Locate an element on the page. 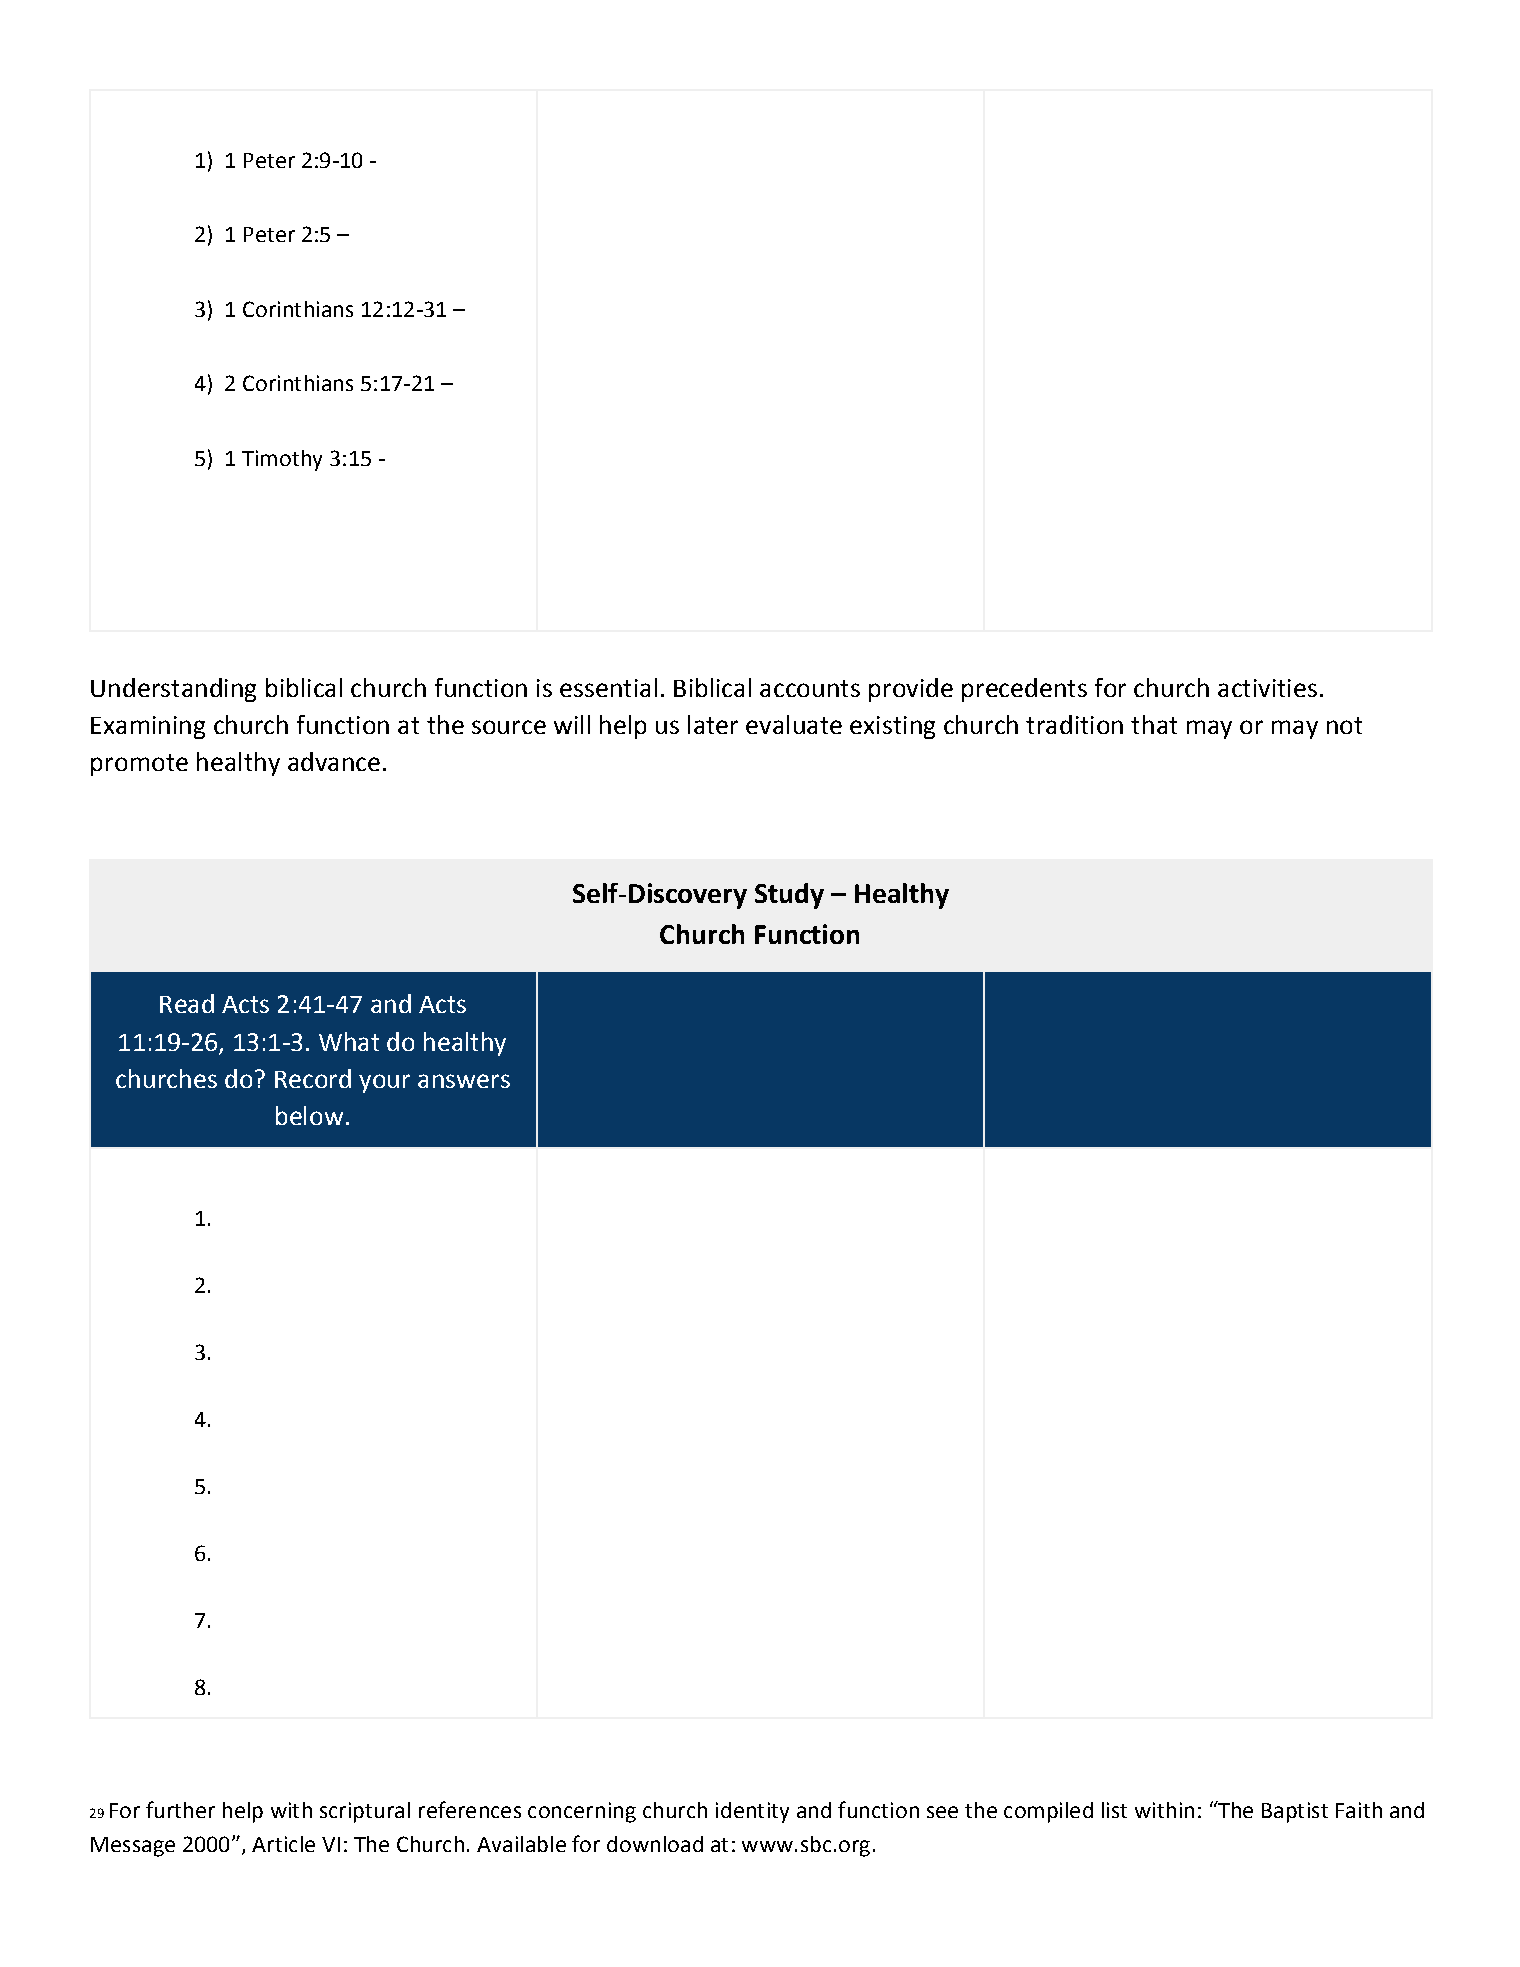 This document has width=1520, height=1967. accounts is located at coordinates (810, 688).
